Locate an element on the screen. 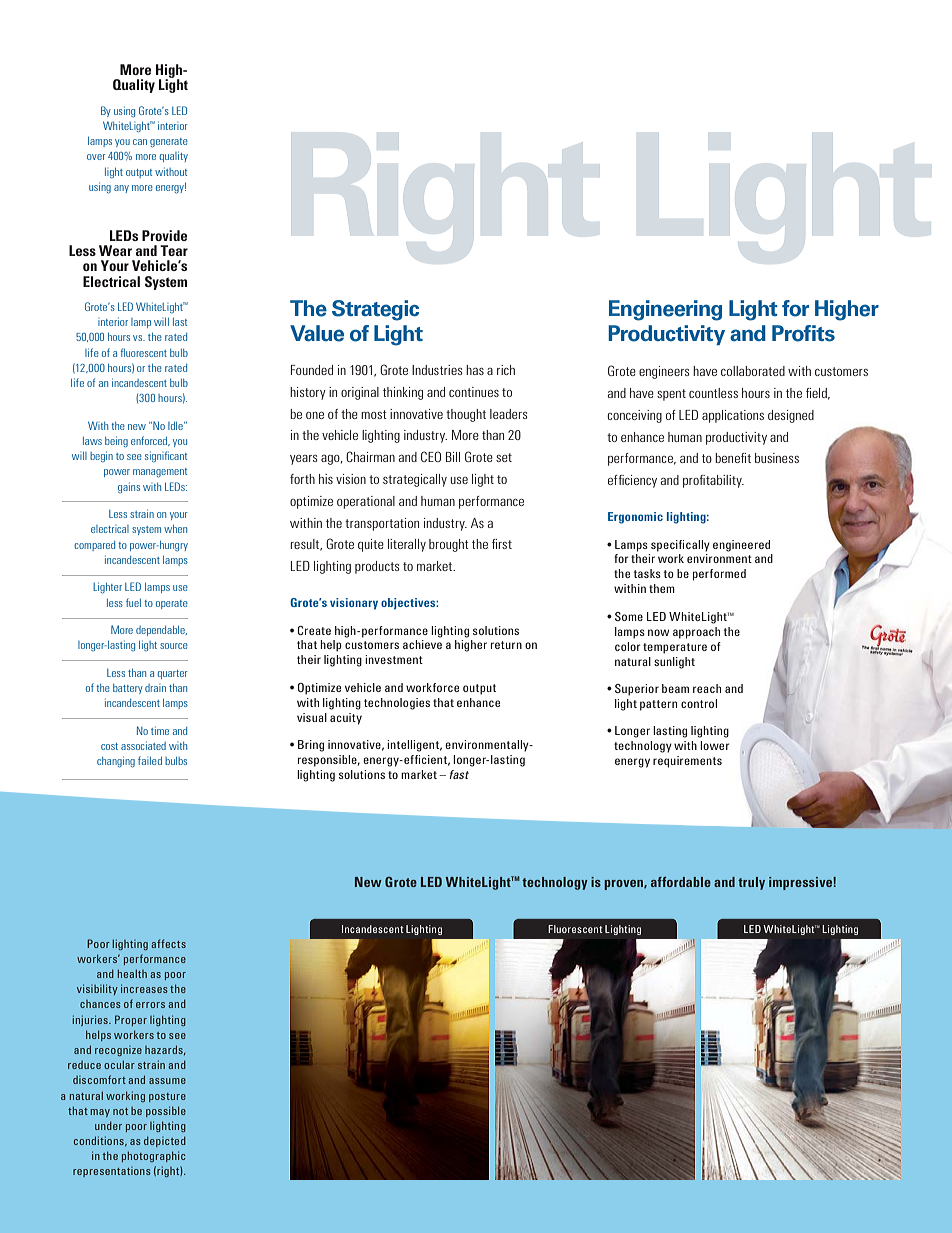 The image size is (952, 1233). Value is located at coordinates (317, 333).
